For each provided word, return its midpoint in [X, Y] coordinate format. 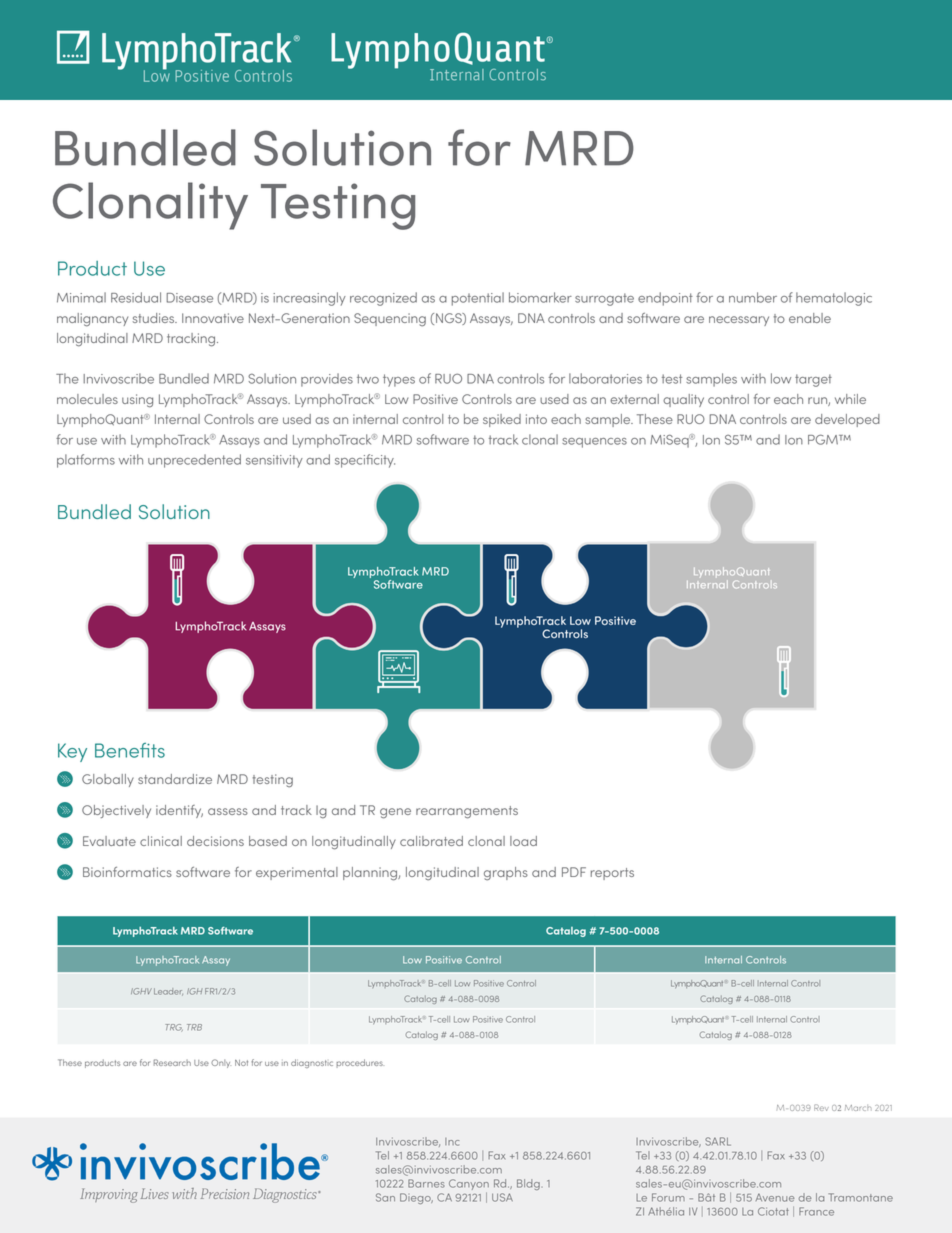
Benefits [130, 750]
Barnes [426, 1183]
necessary [739, 321]
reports [612, 874]
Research [172, 1062]
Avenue [775, 1198]
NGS [450, 319]
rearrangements [467, 812]
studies [155, 318]
